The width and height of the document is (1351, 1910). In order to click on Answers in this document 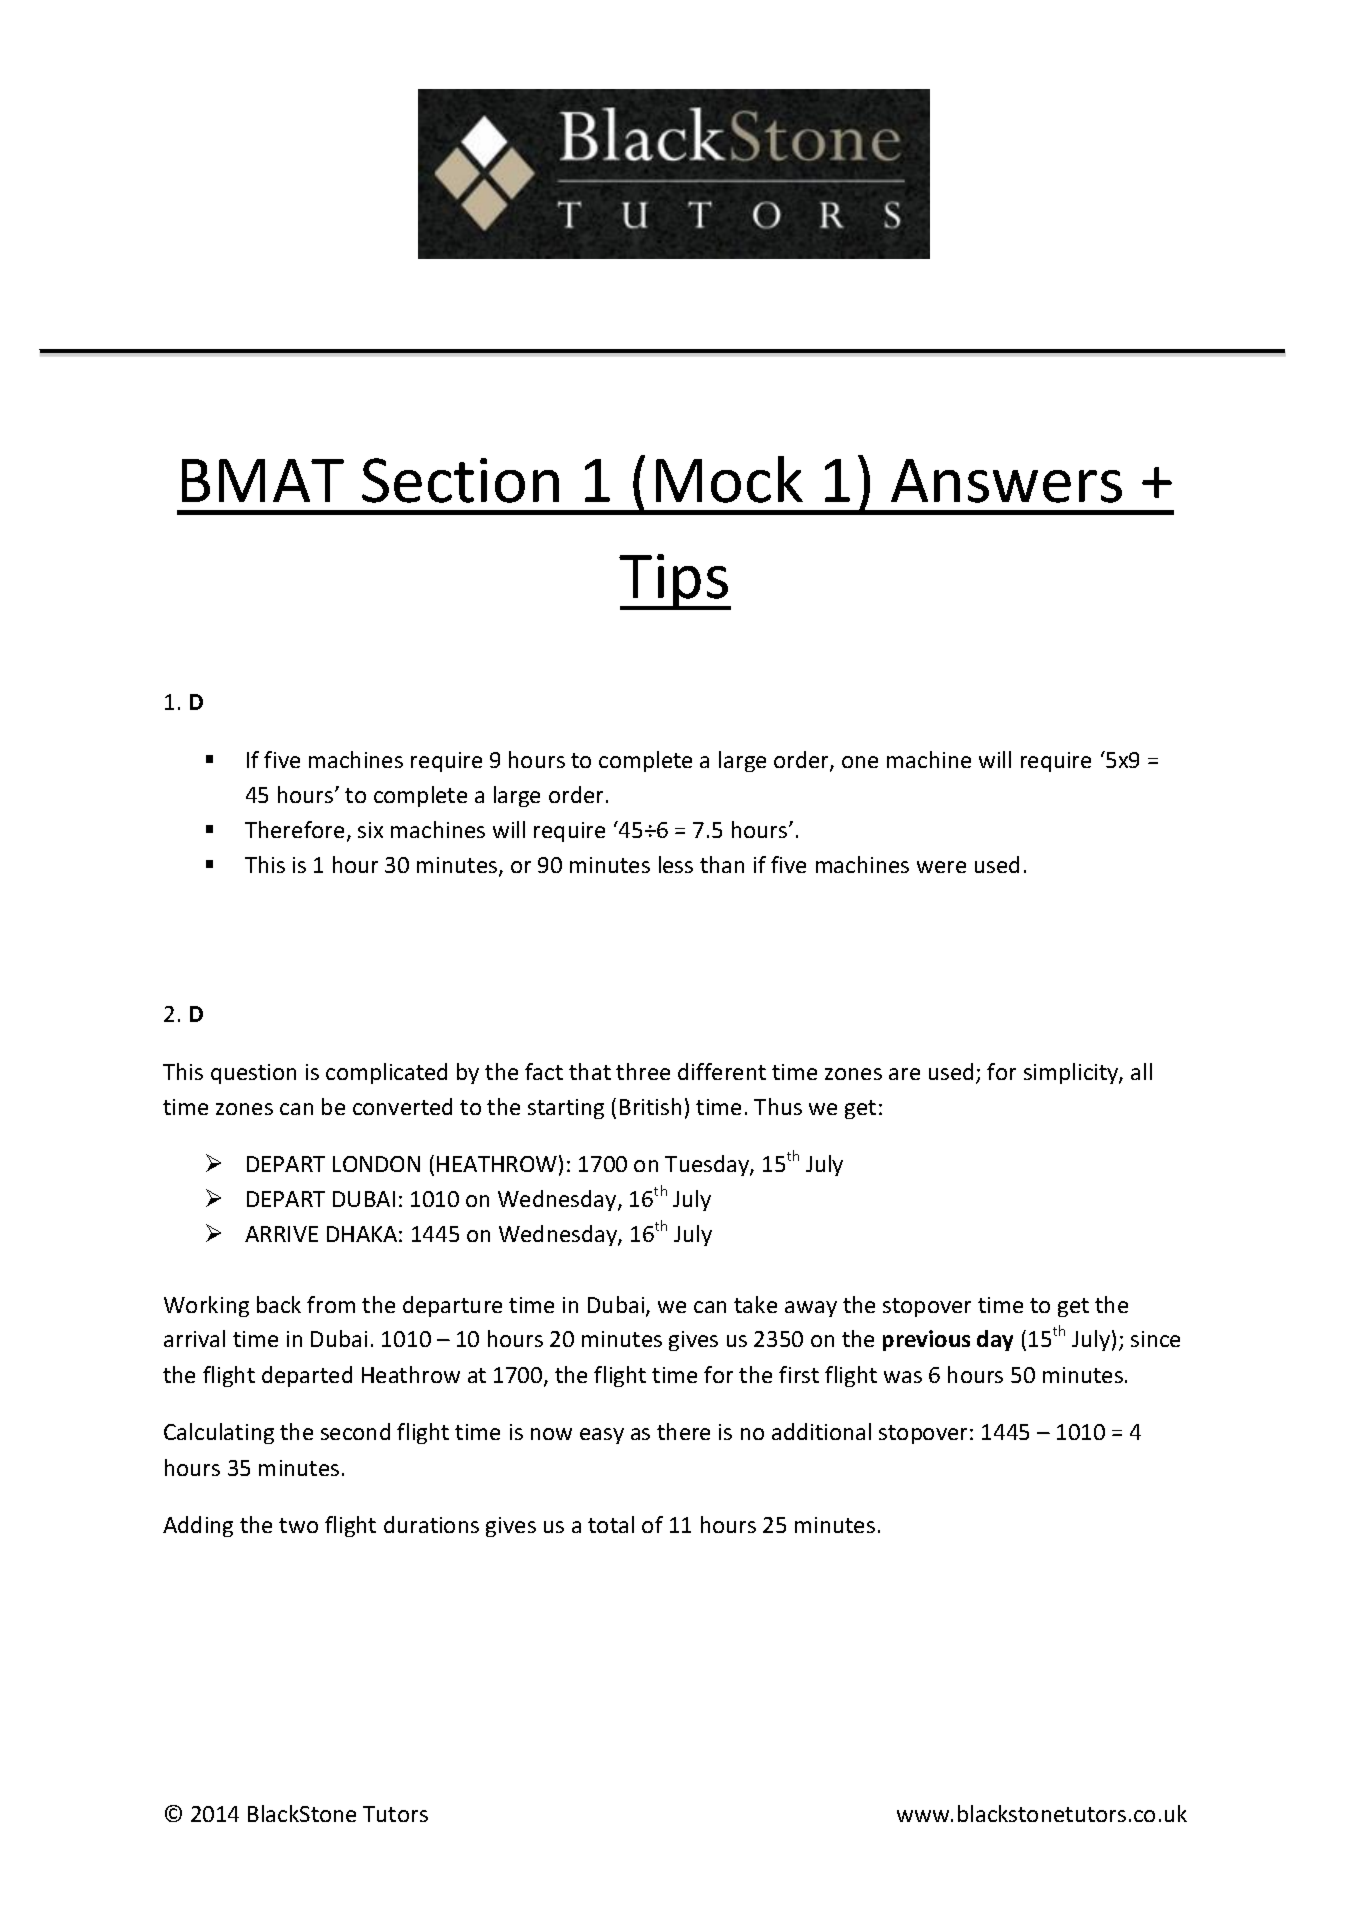, I will do `click(1006, 481)`.
